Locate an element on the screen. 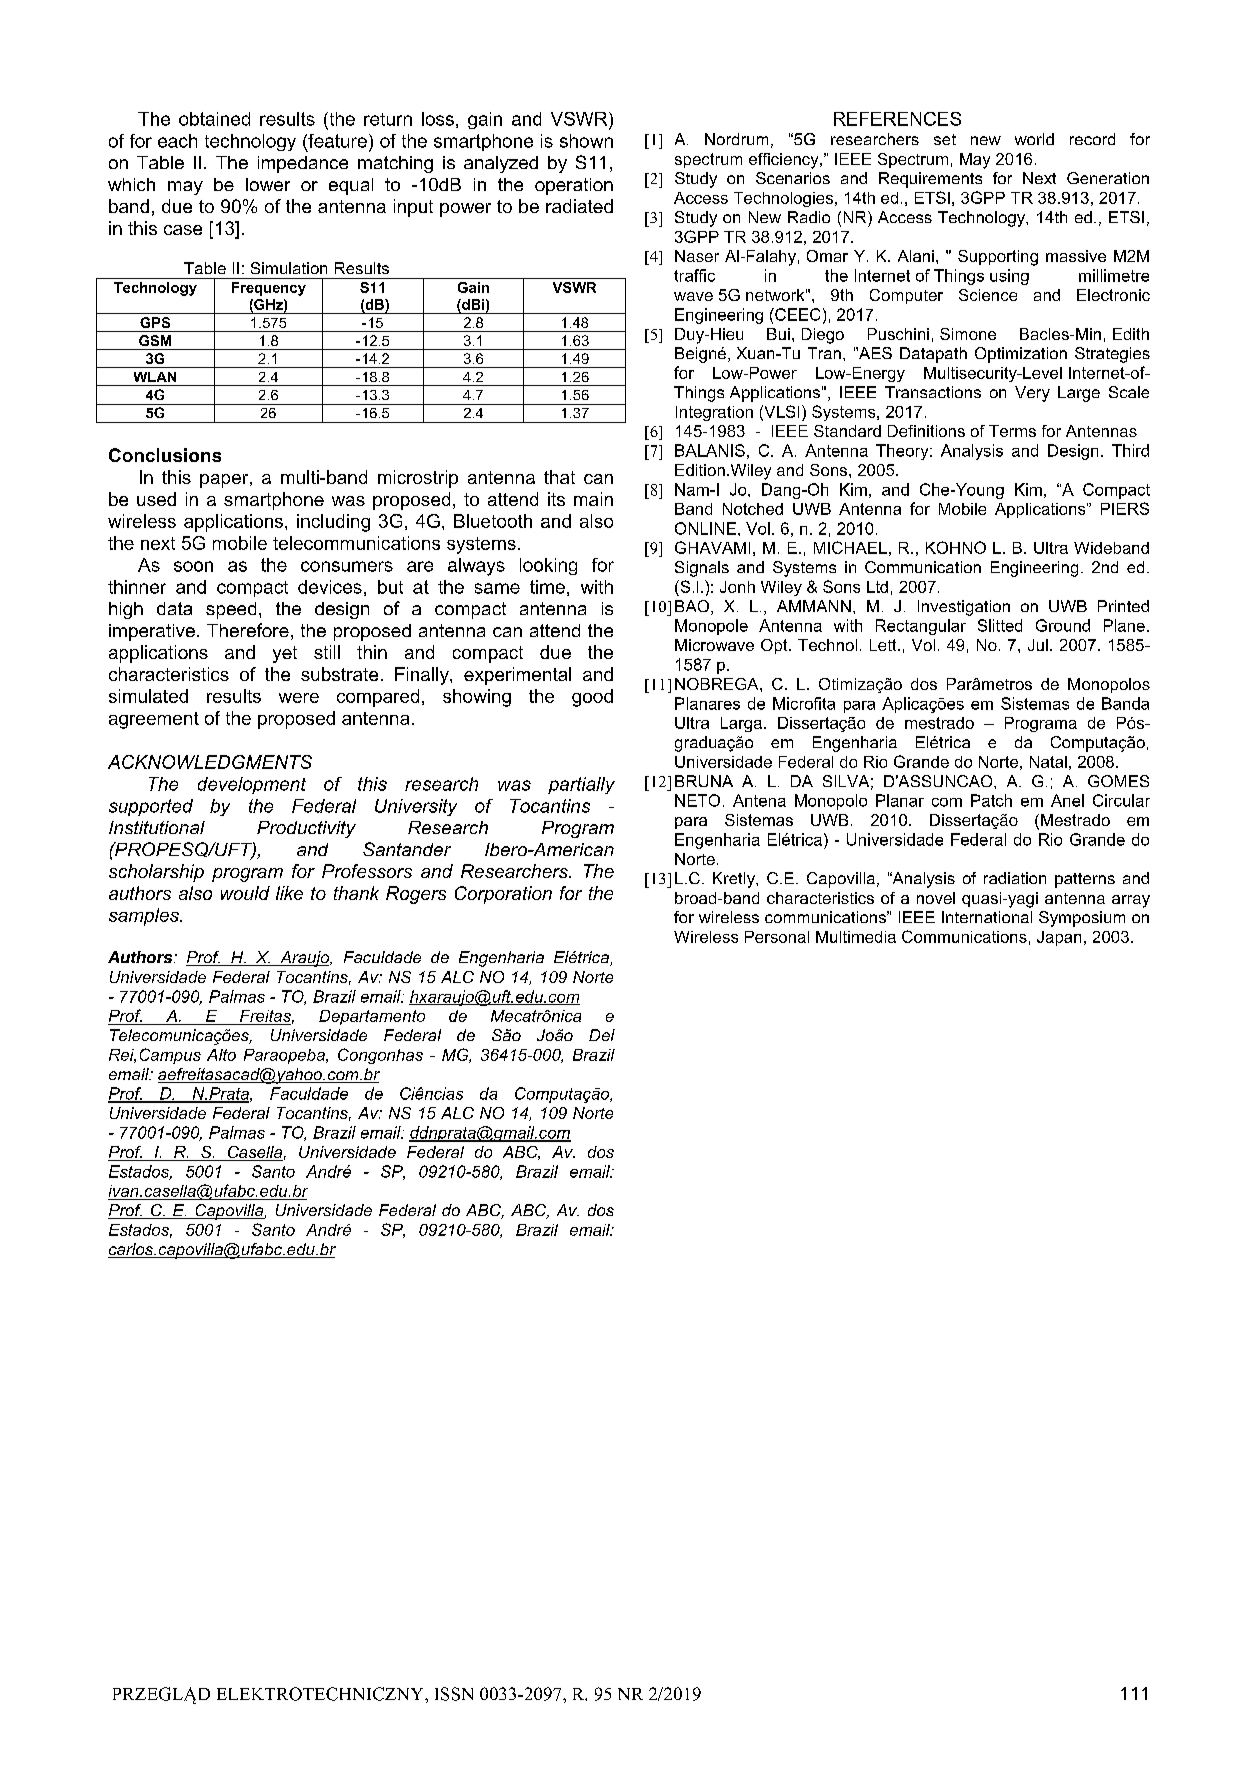  world is located at coordinates (1034, 139).
